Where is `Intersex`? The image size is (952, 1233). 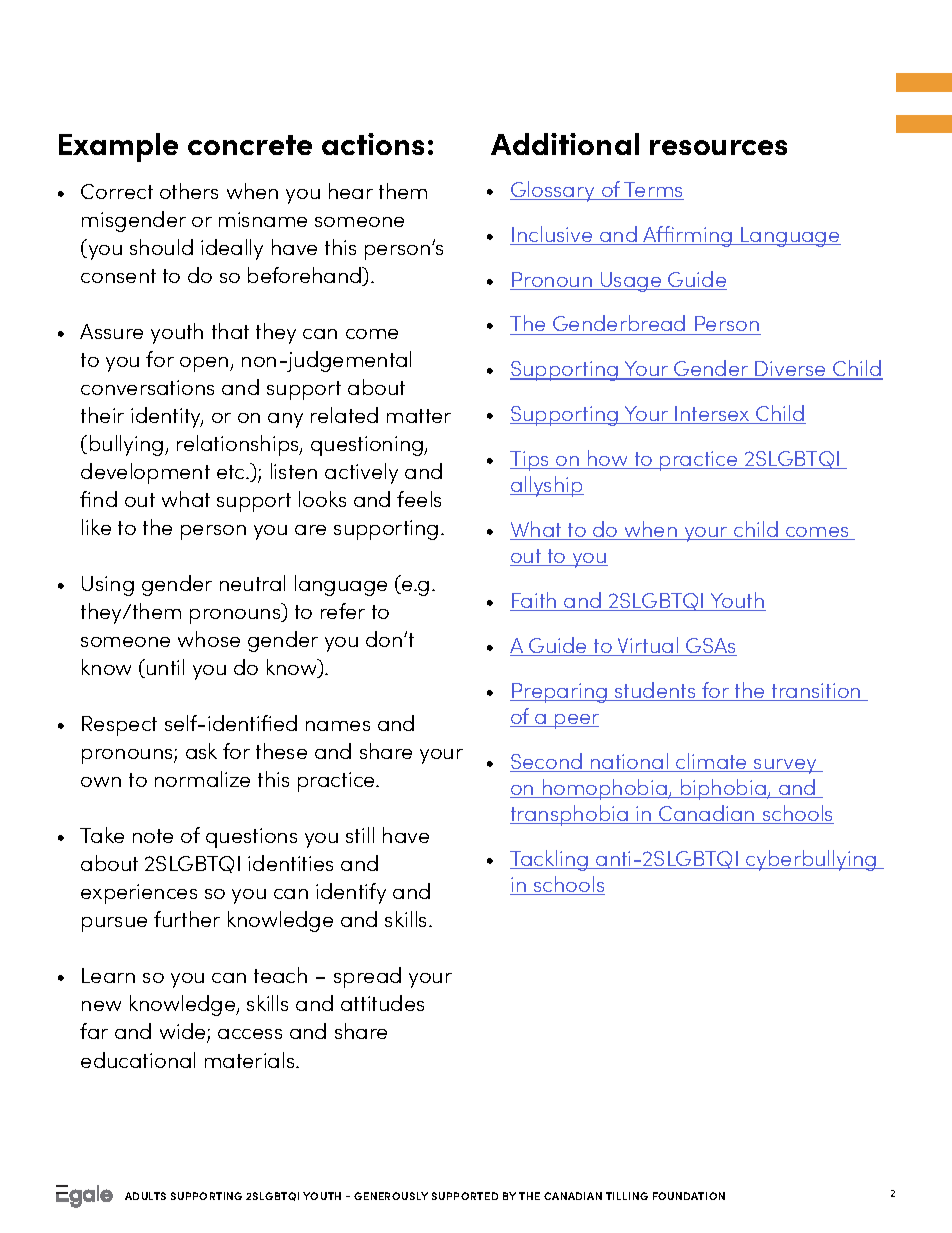 Intersex is located at coordinates (713, 415).
